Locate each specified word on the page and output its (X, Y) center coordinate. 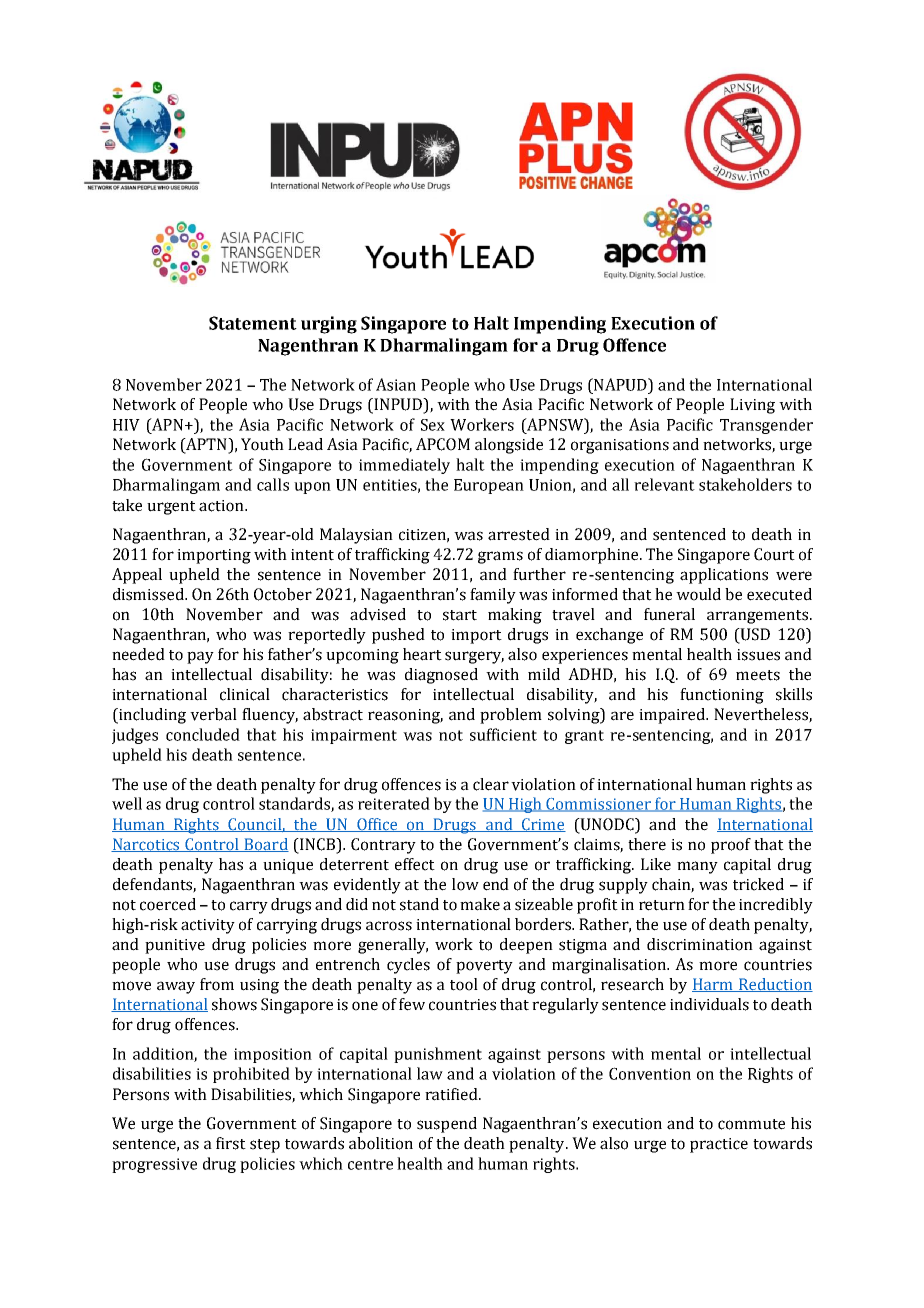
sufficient (503, 734)
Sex (433, 425)
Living (752, 406)
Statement (253, 323)
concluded (203, 734)
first (231, 1143)
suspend (447, 1125)
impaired (673, 716)
